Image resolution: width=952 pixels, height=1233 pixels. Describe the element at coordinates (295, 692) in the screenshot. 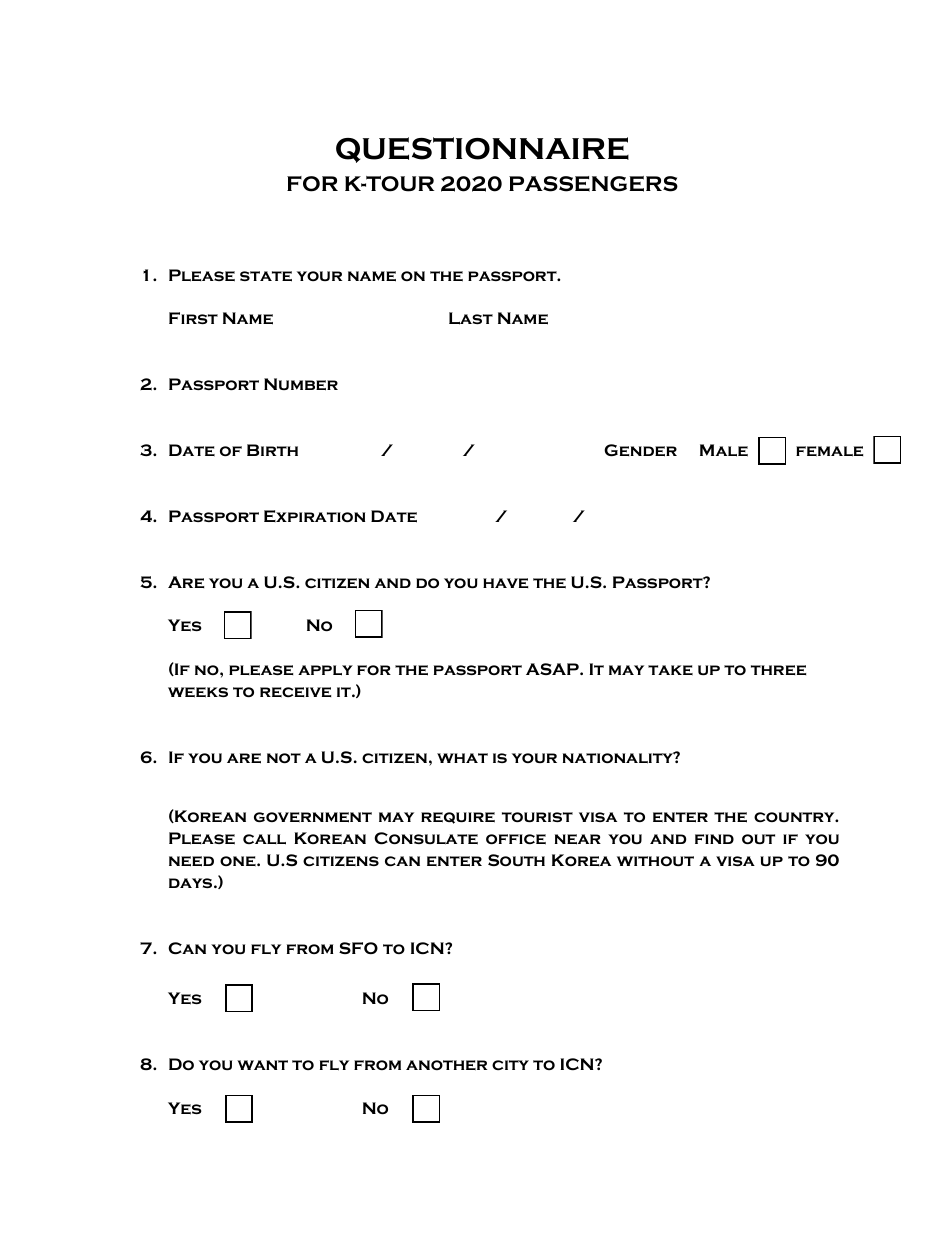

I see `receive` at that location.
